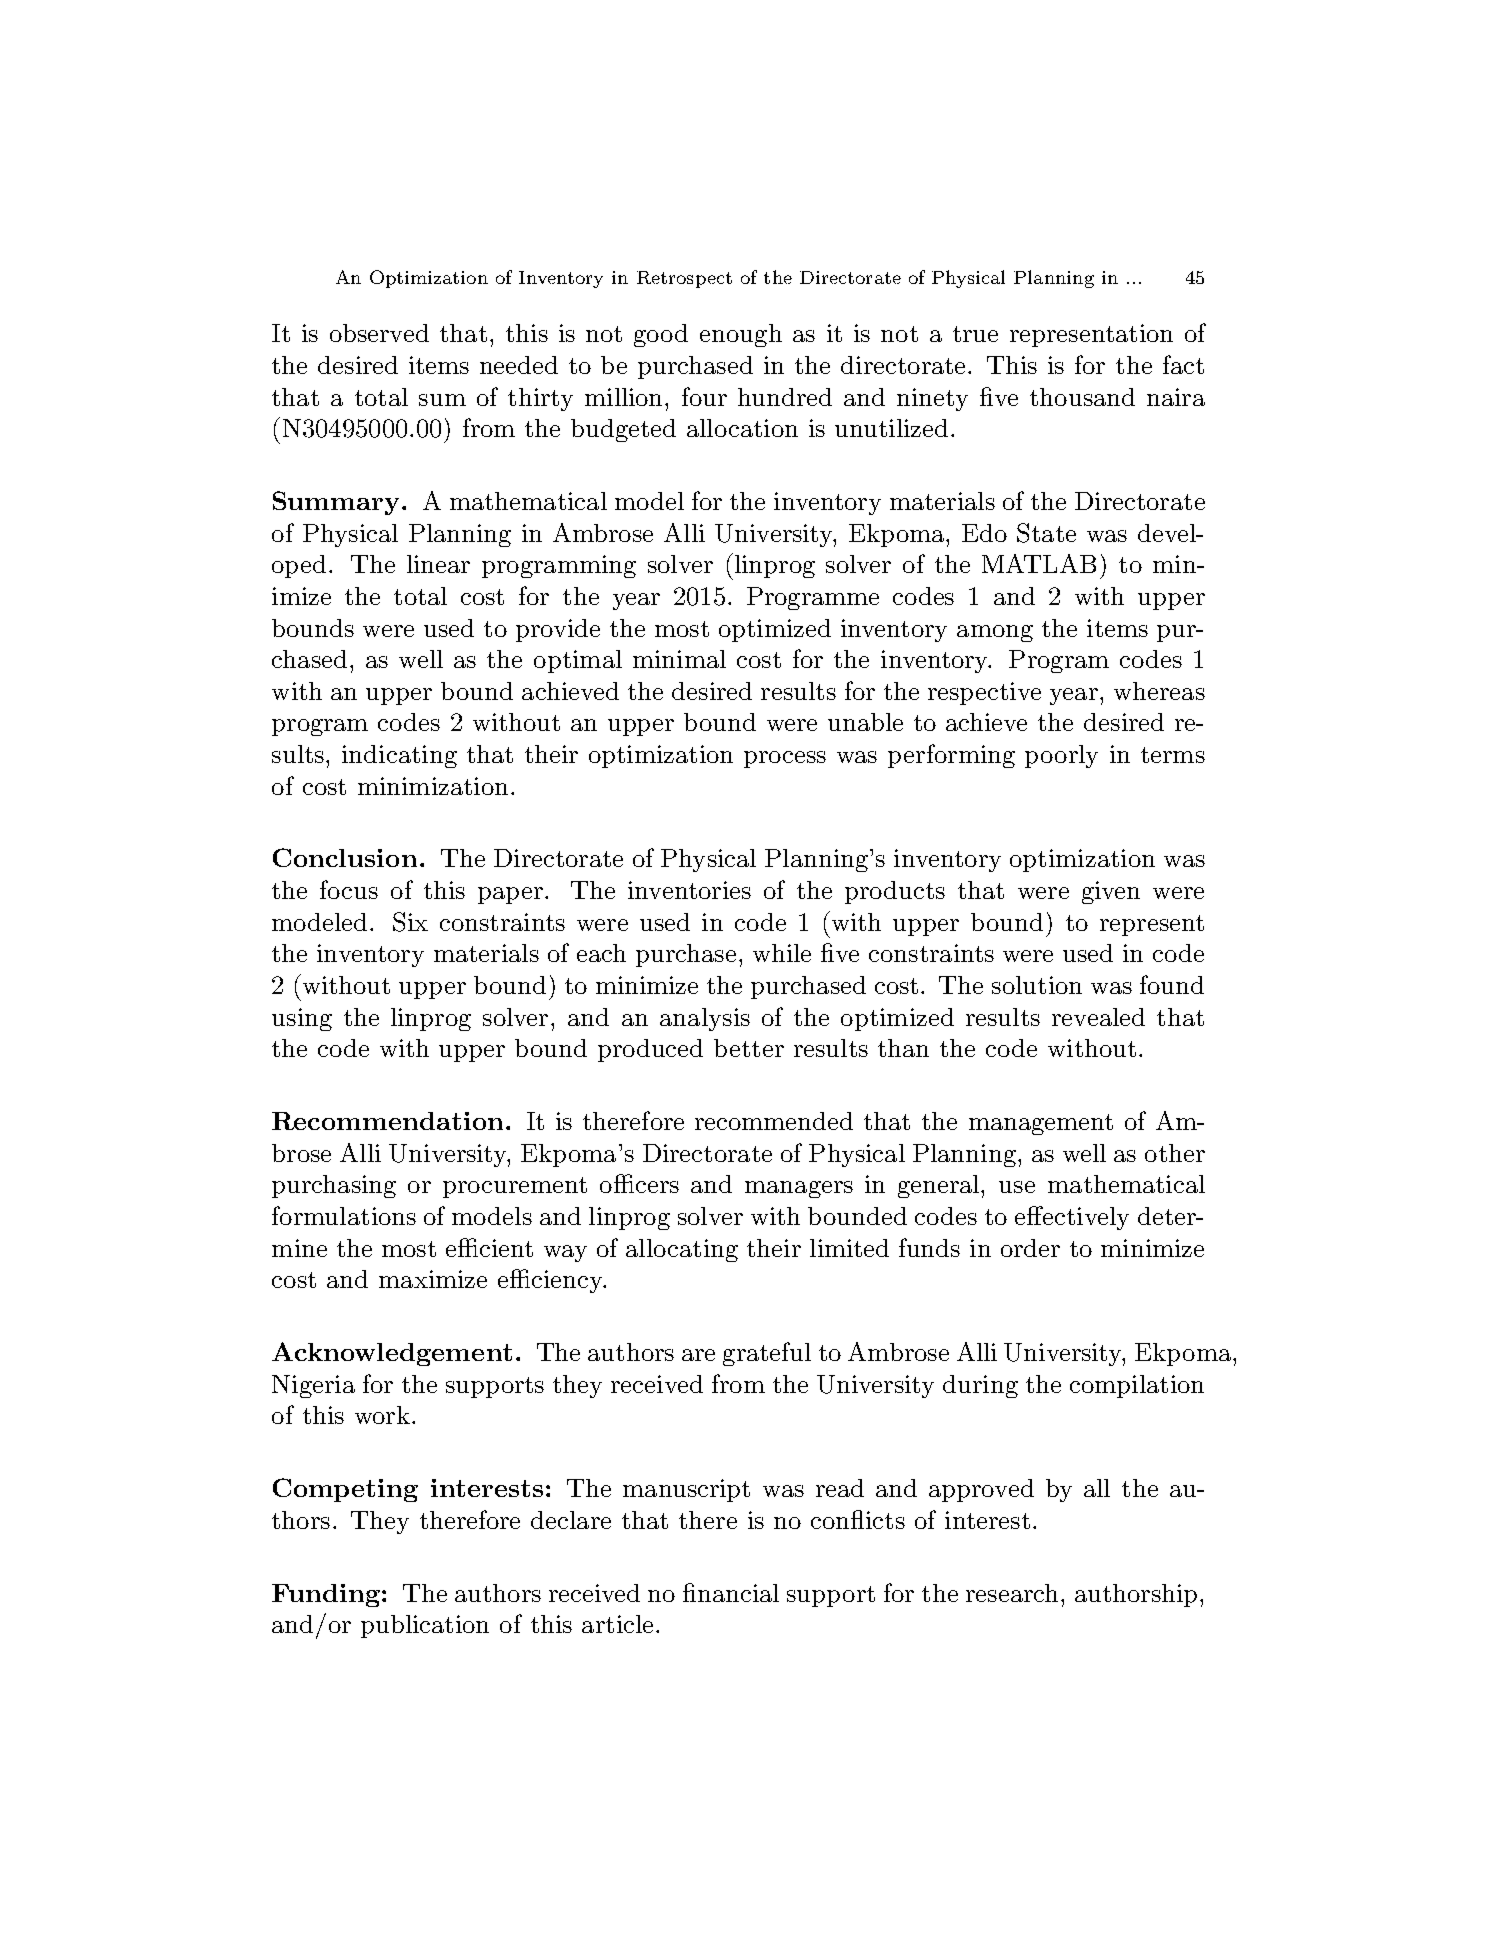 This screenshot has width=1495, height=1934. I want to click on Six, so click(410, 922).
